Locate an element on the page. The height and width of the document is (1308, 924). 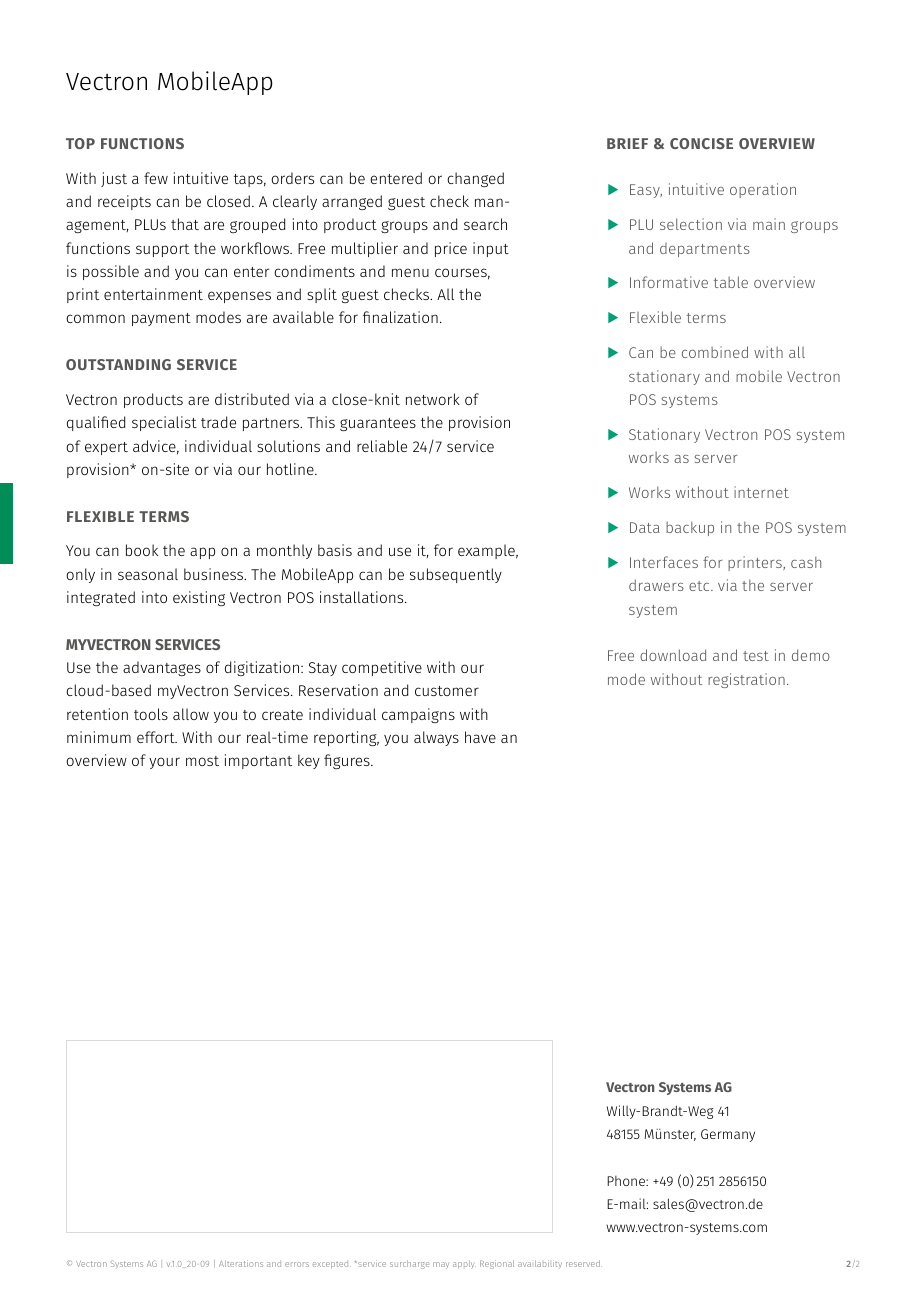
specialist is located at coordinates (164, 423).
